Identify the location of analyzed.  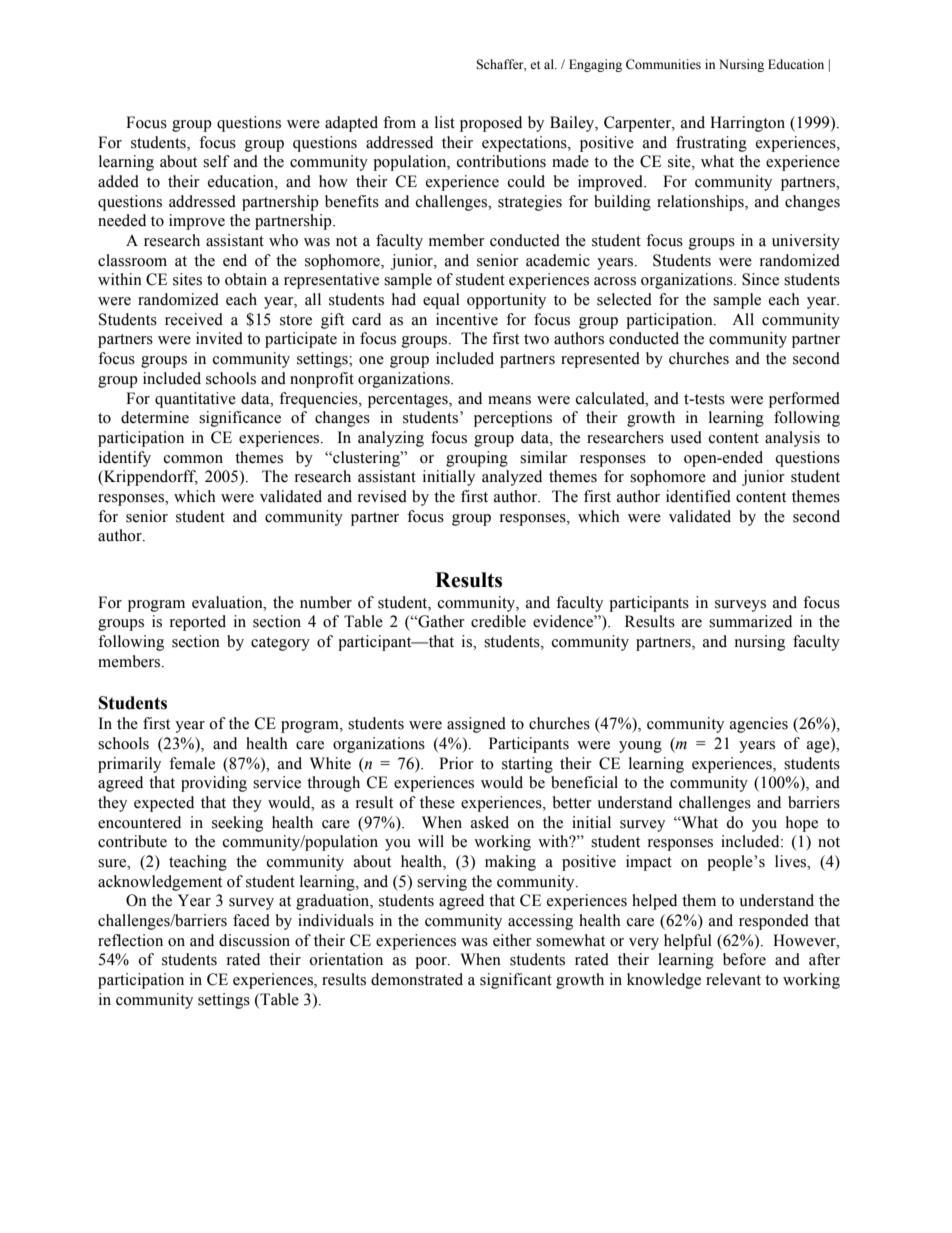
(512, 478).
